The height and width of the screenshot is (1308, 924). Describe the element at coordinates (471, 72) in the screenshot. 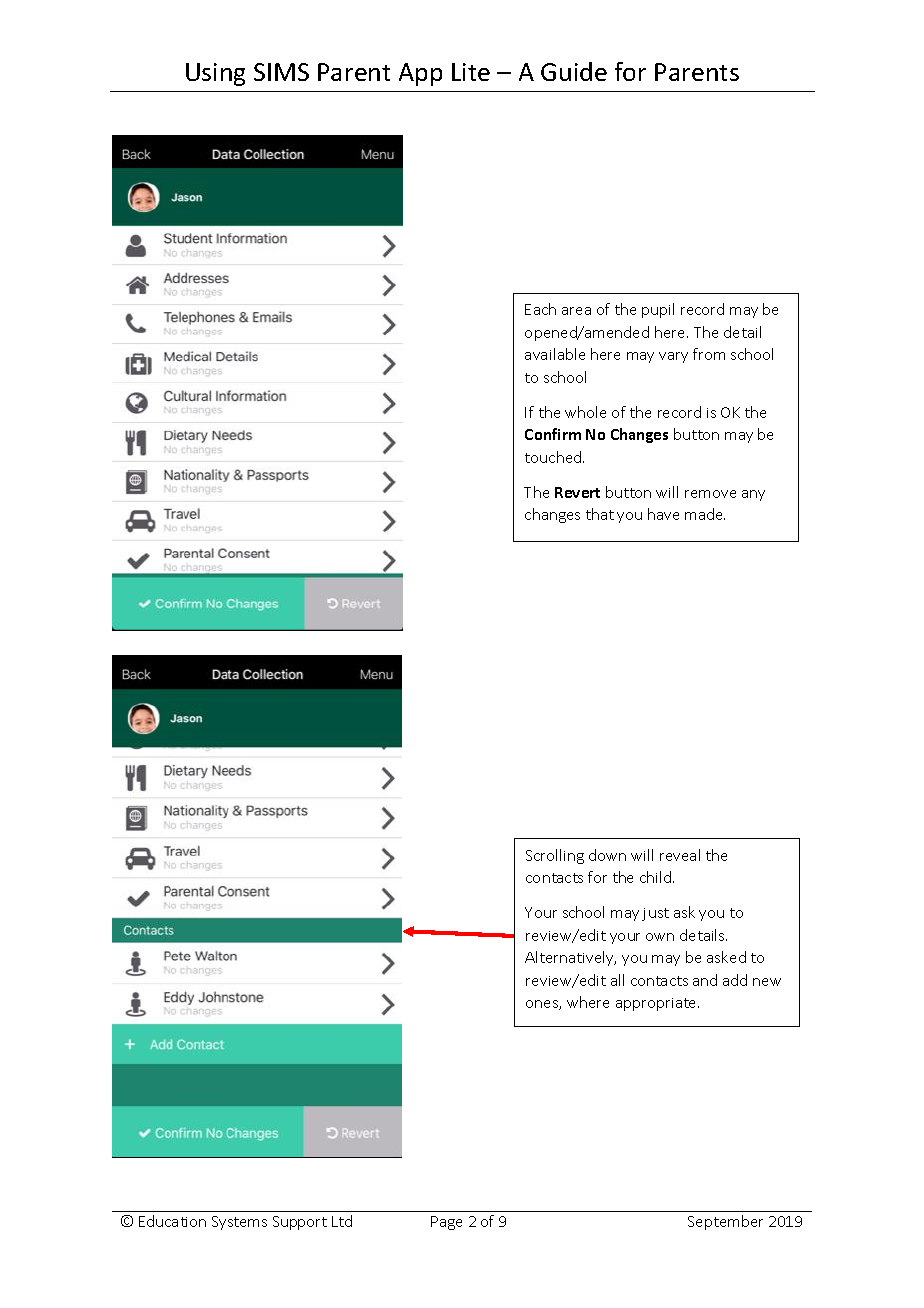

I see `Lite` at that location.
